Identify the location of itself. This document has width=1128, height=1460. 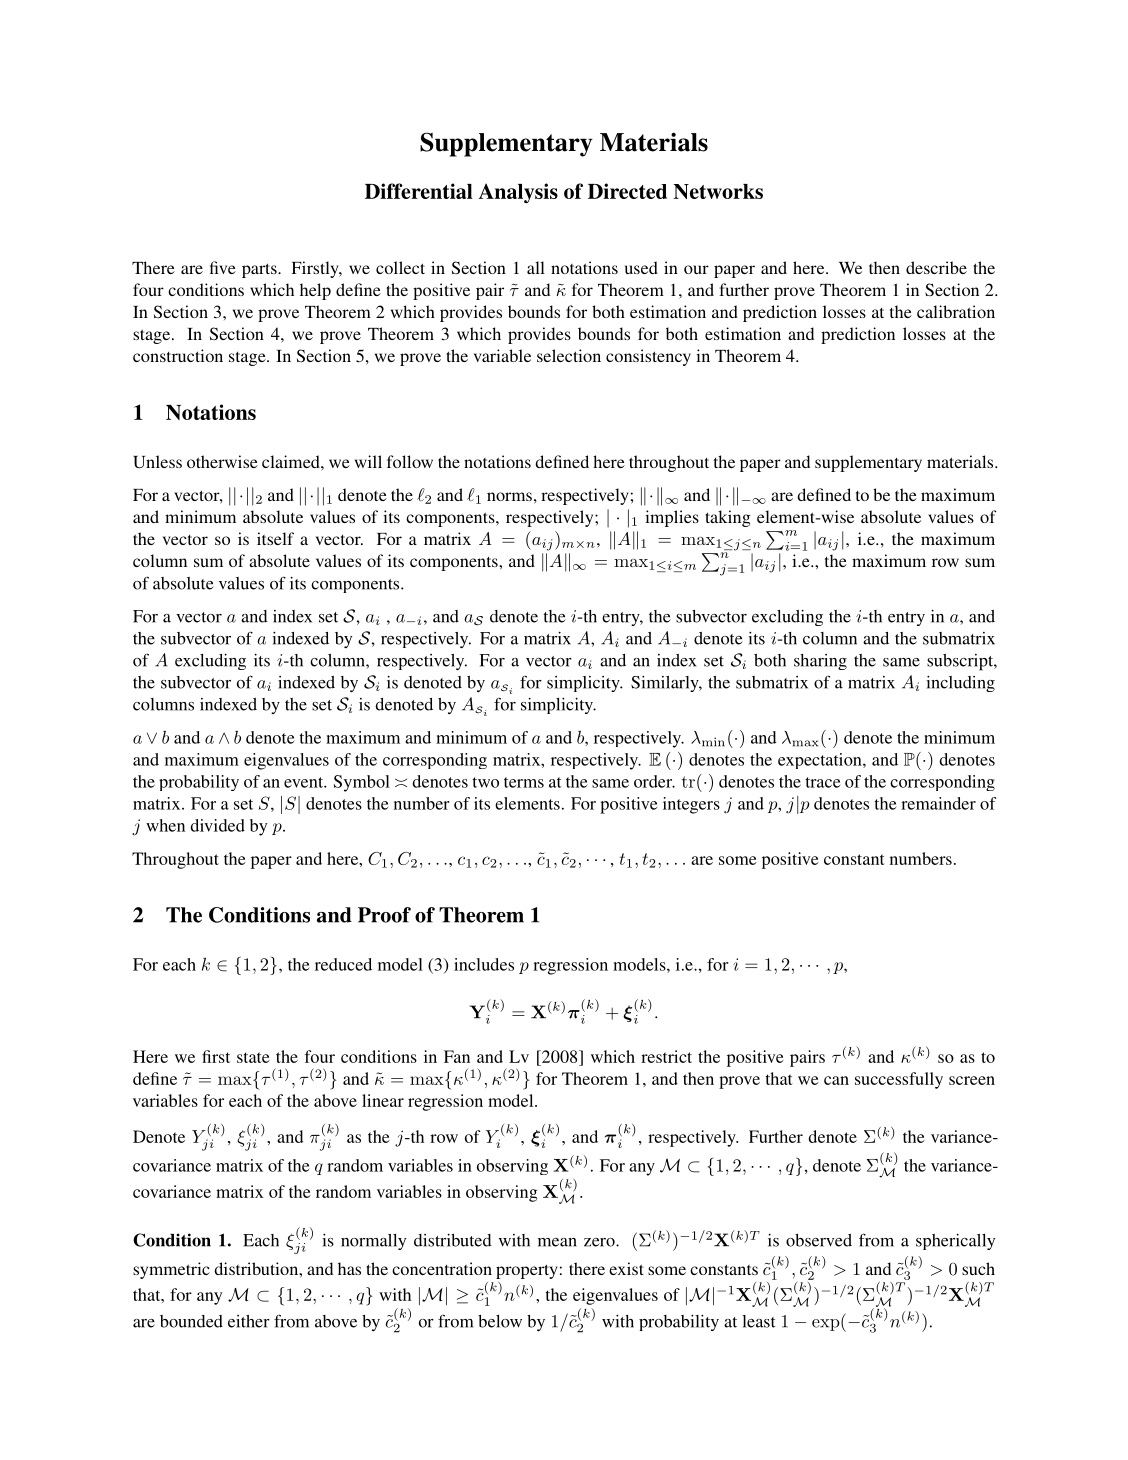
(275, 538).
